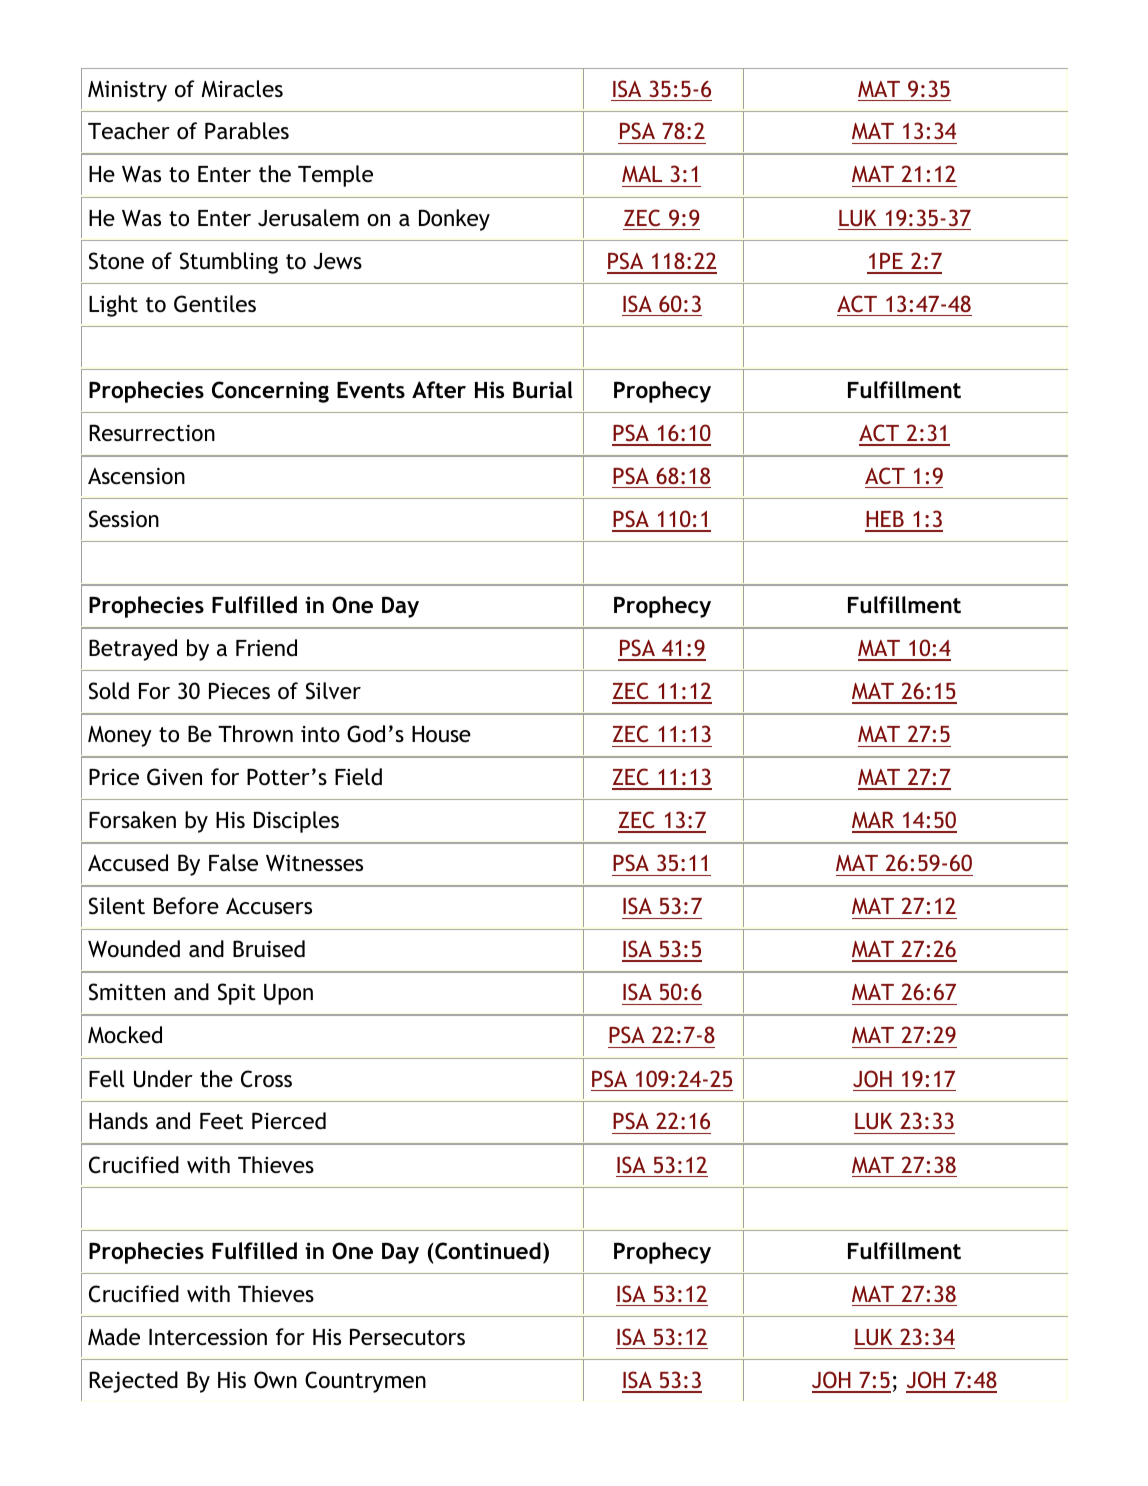 The image size is (1148, 1486). Describe the element at coordinates (488, 1251) in the screenshot. I see `Continued` at that location.
